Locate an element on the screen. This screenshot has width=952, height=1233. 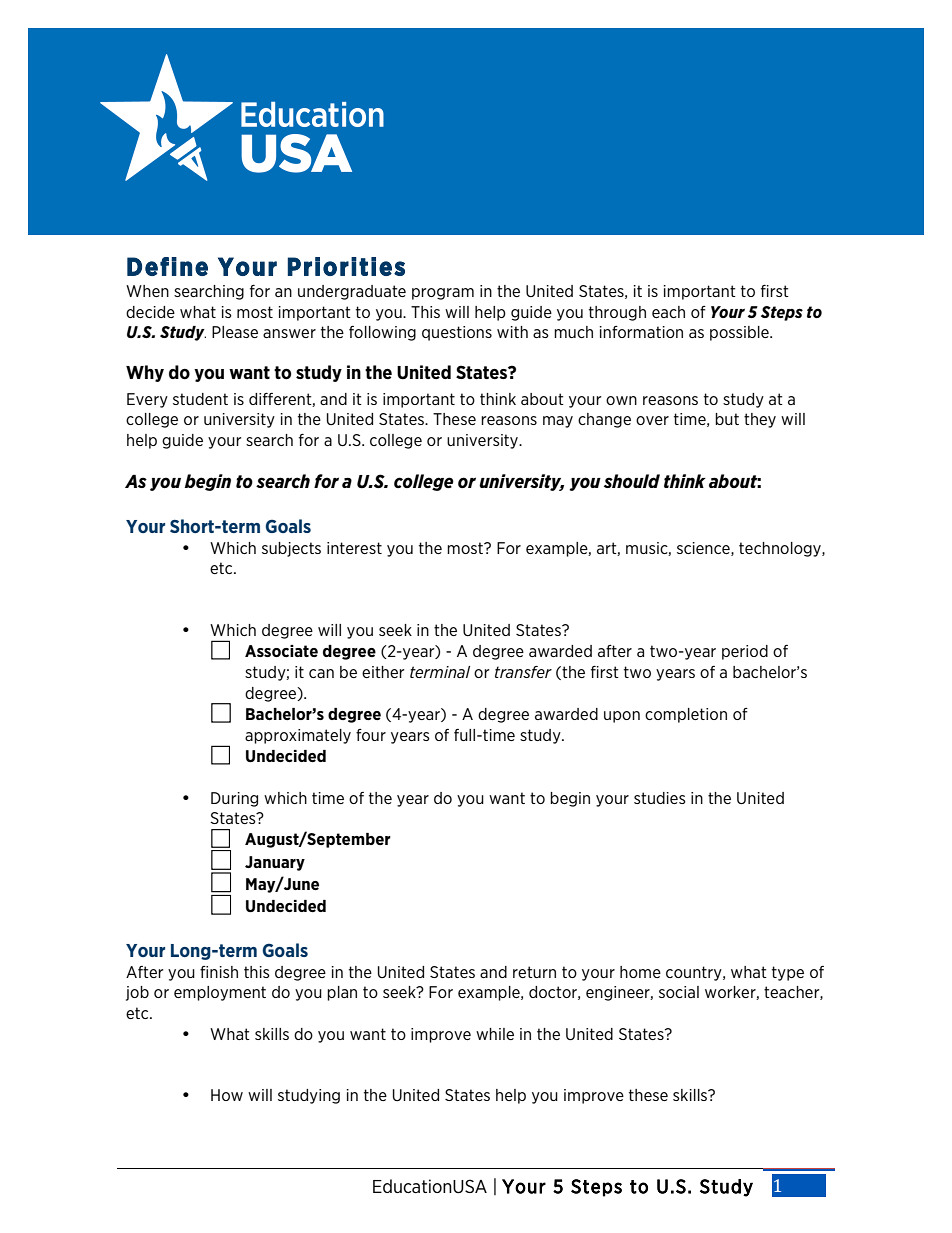
transfer is located at coordinates (523, 672).
